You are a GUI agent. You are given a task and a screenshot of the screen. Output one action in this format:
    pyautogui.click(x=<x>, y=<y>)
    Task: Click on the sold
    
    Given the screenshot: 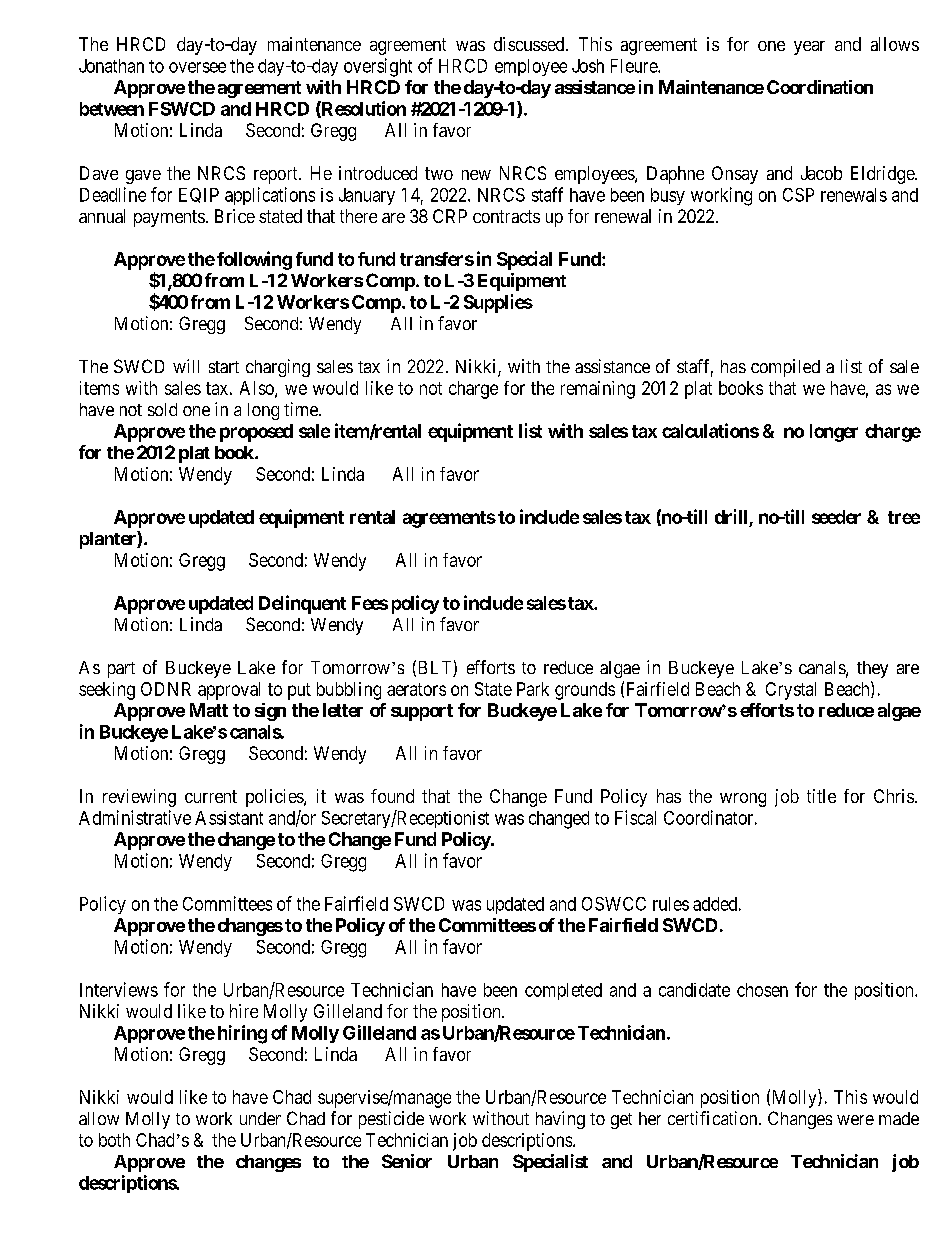 What is the action you would take?
    pyautogui.click(x=162, y=409)
